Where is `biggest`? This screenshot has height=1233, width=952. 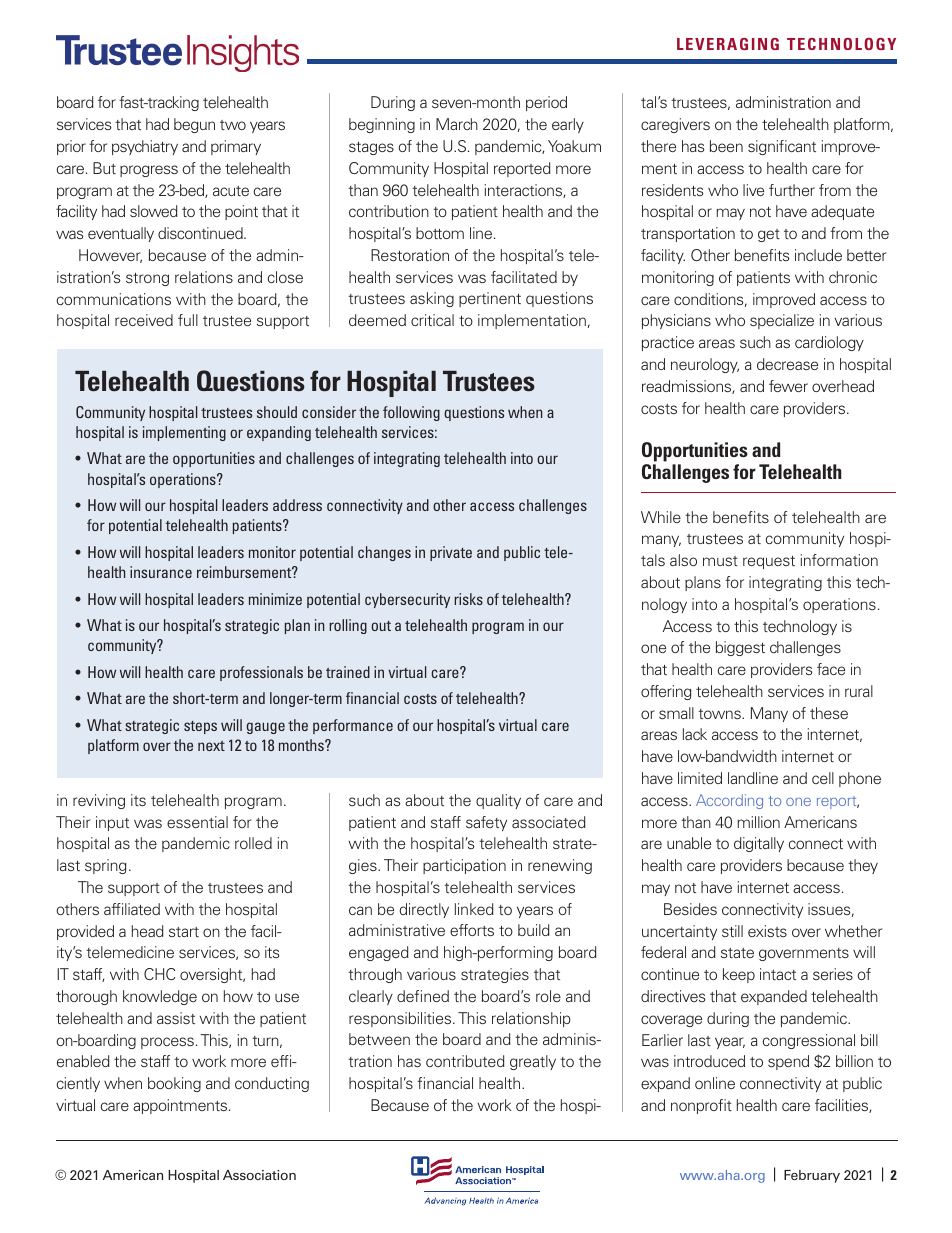
biggest is located at coordinates (740, 648).
